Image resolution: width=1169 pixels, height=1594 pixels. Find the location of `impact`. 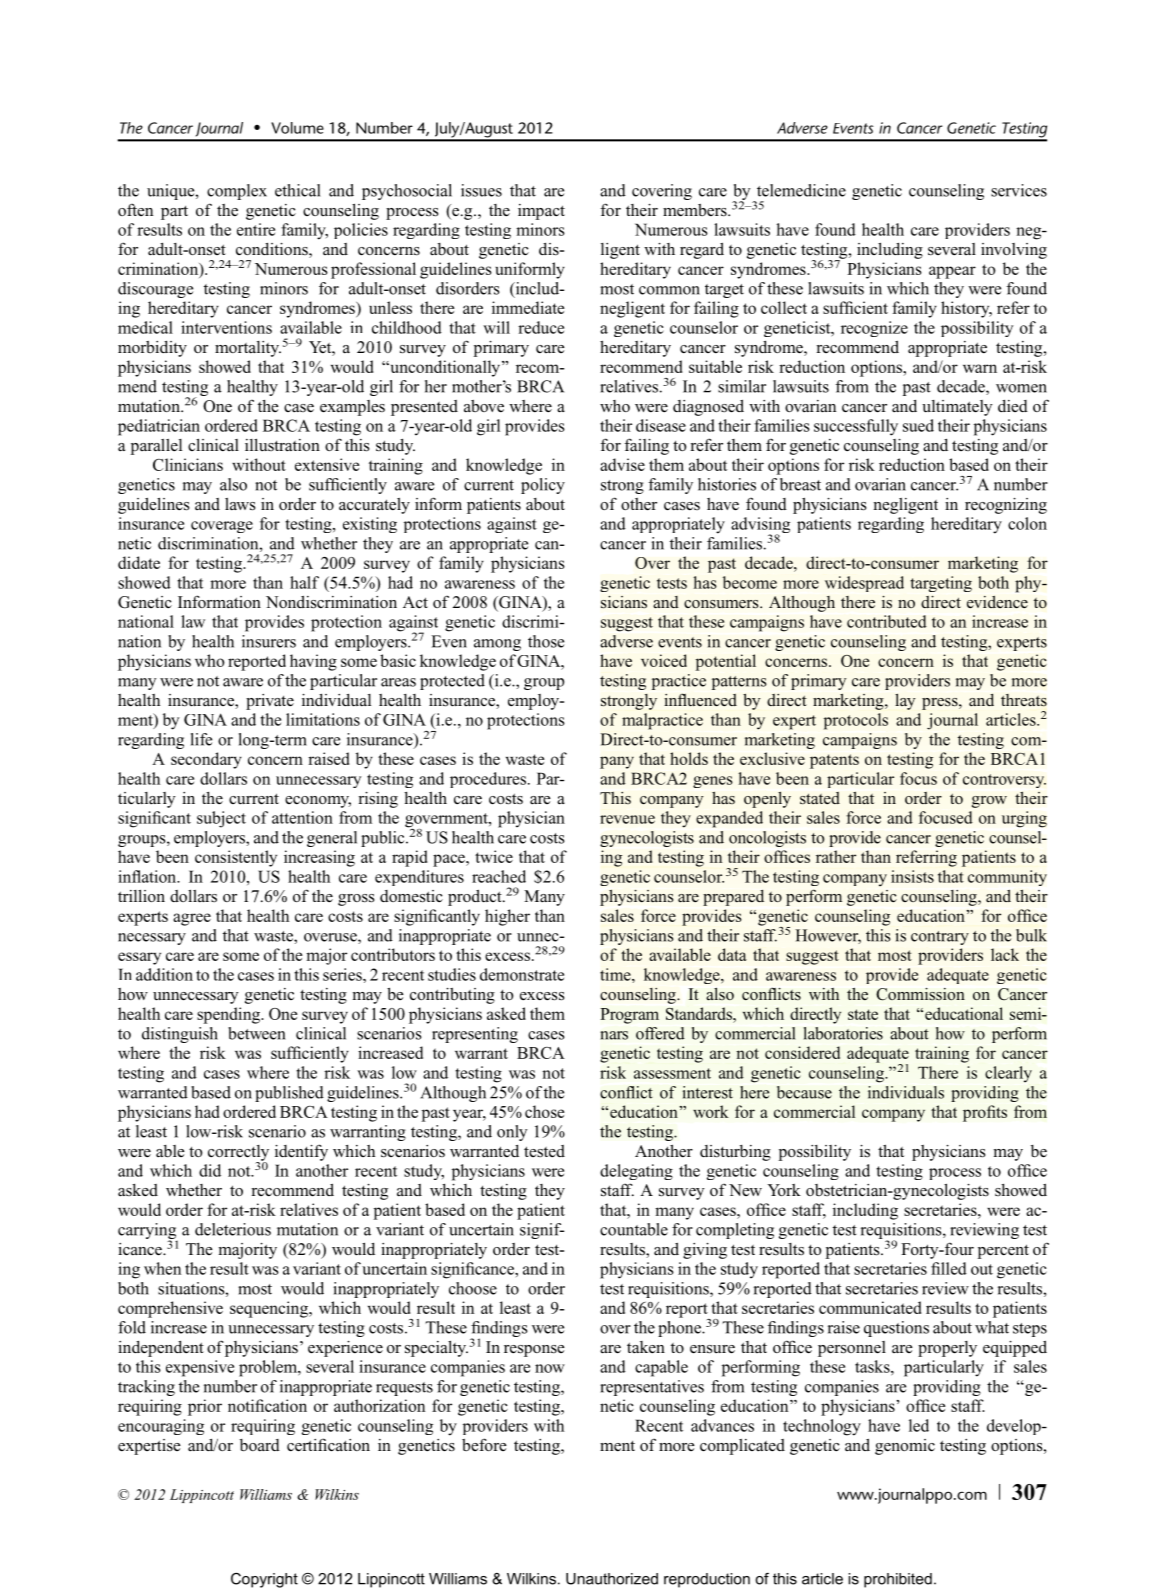

impact is located at coordinates (541, 212).
